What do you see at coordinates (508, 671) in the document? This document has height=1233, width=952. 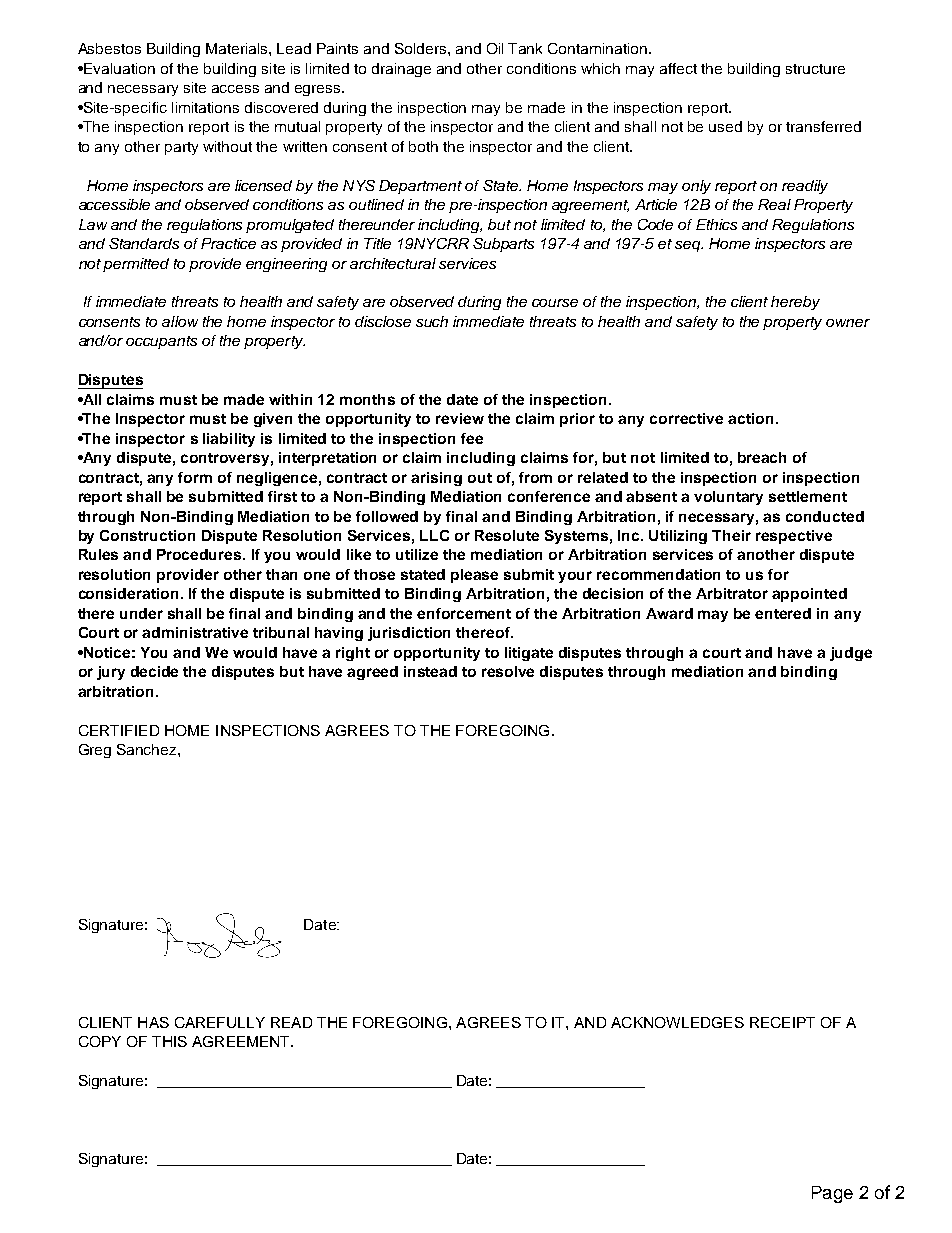 I see `resolve` at bounding box center [508, 671].
